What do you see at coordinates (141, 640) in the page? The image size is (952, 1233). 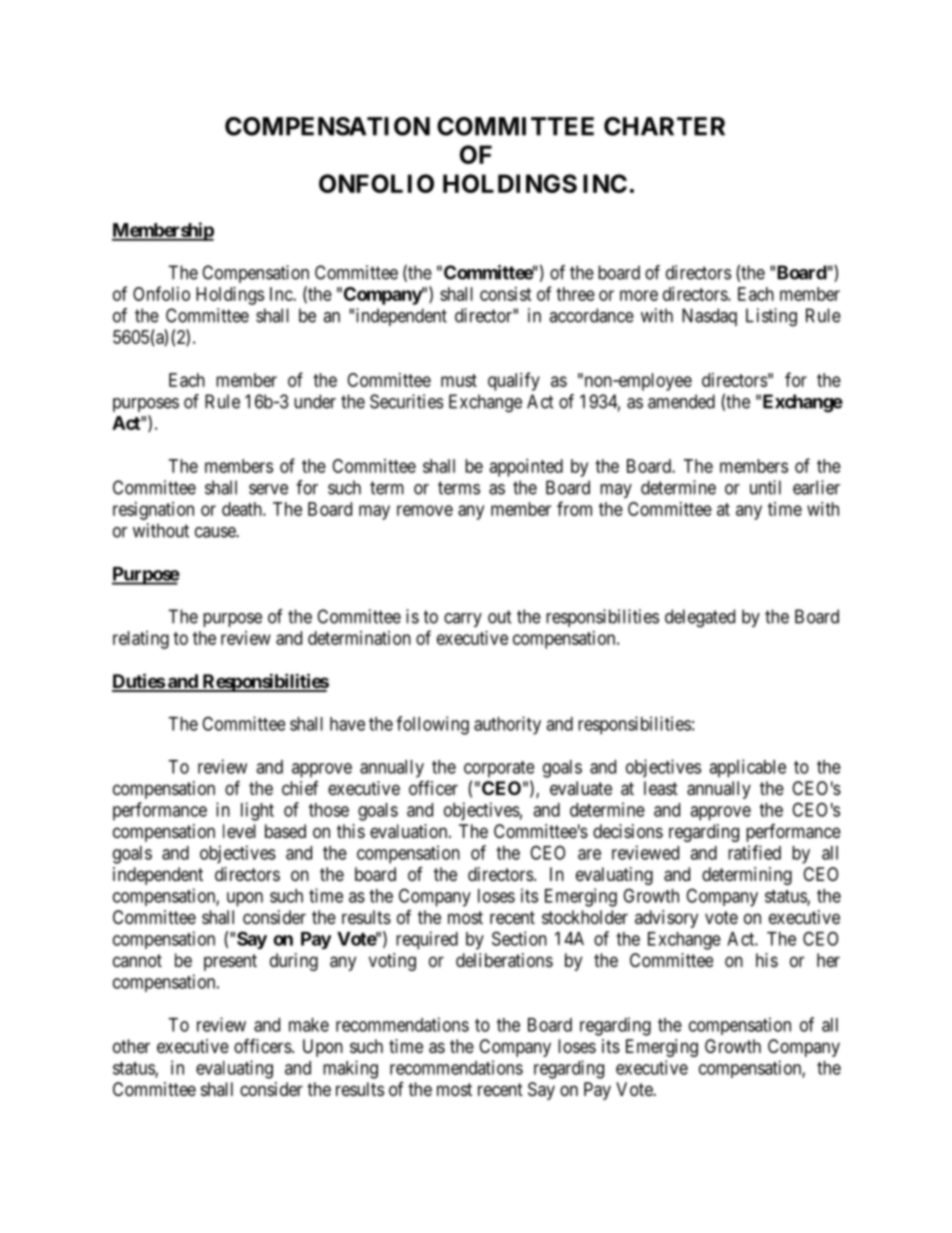 I see `relating` at bounding box center [141, 640].
